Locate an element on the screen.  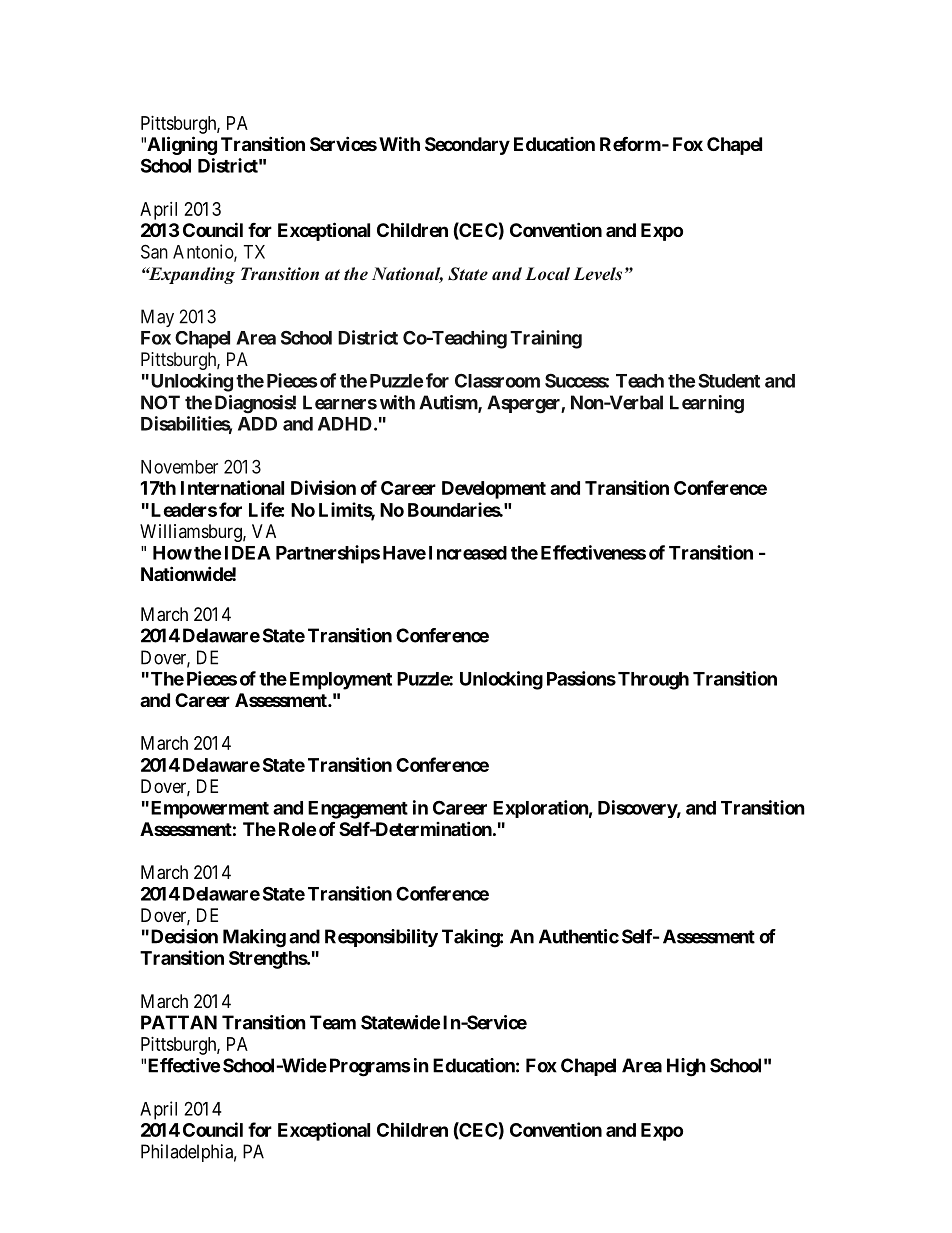
Team is located at coordinates (333, 1022).
